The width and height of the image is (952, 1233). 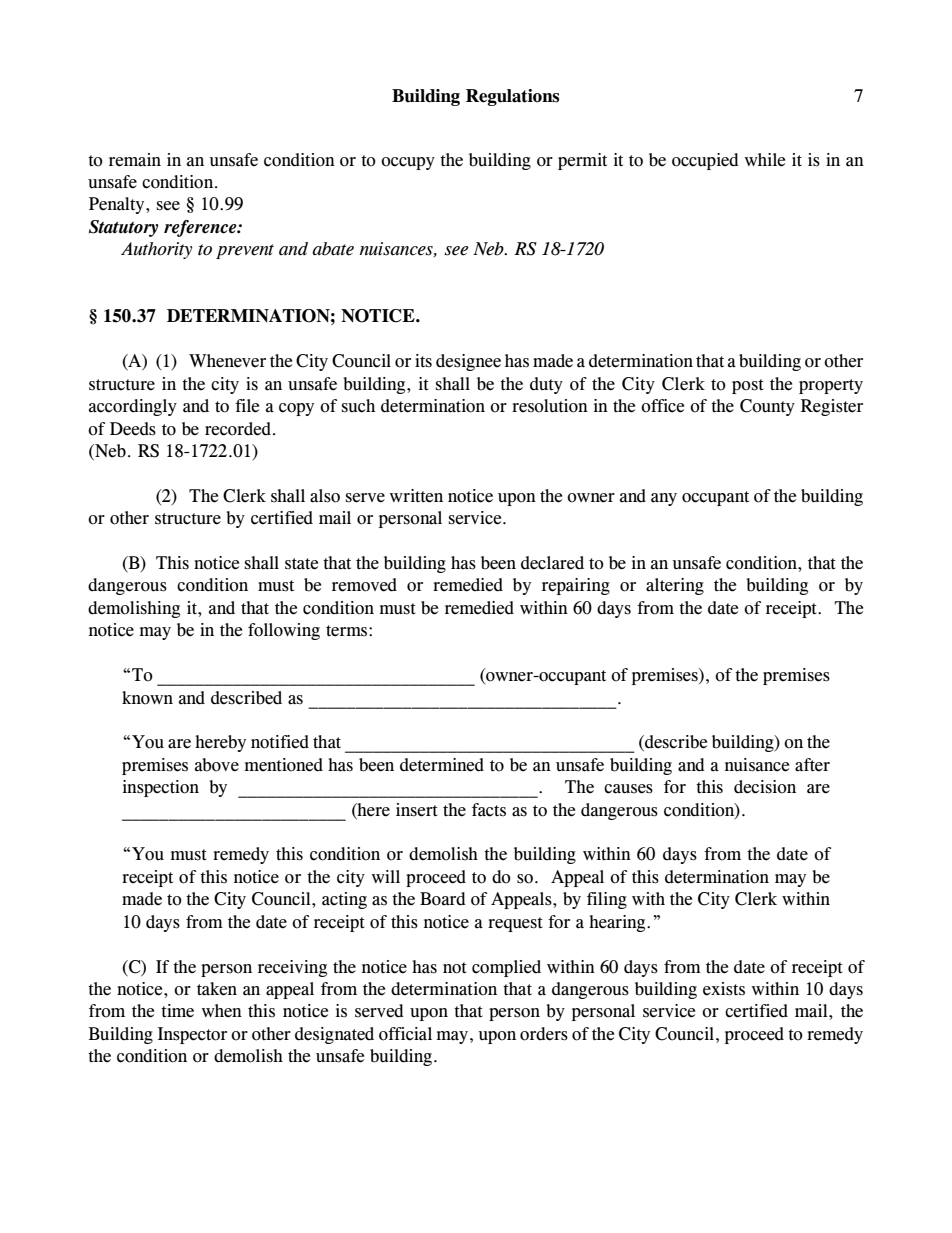 I want to click on complied, so click(x=506, y=968).
